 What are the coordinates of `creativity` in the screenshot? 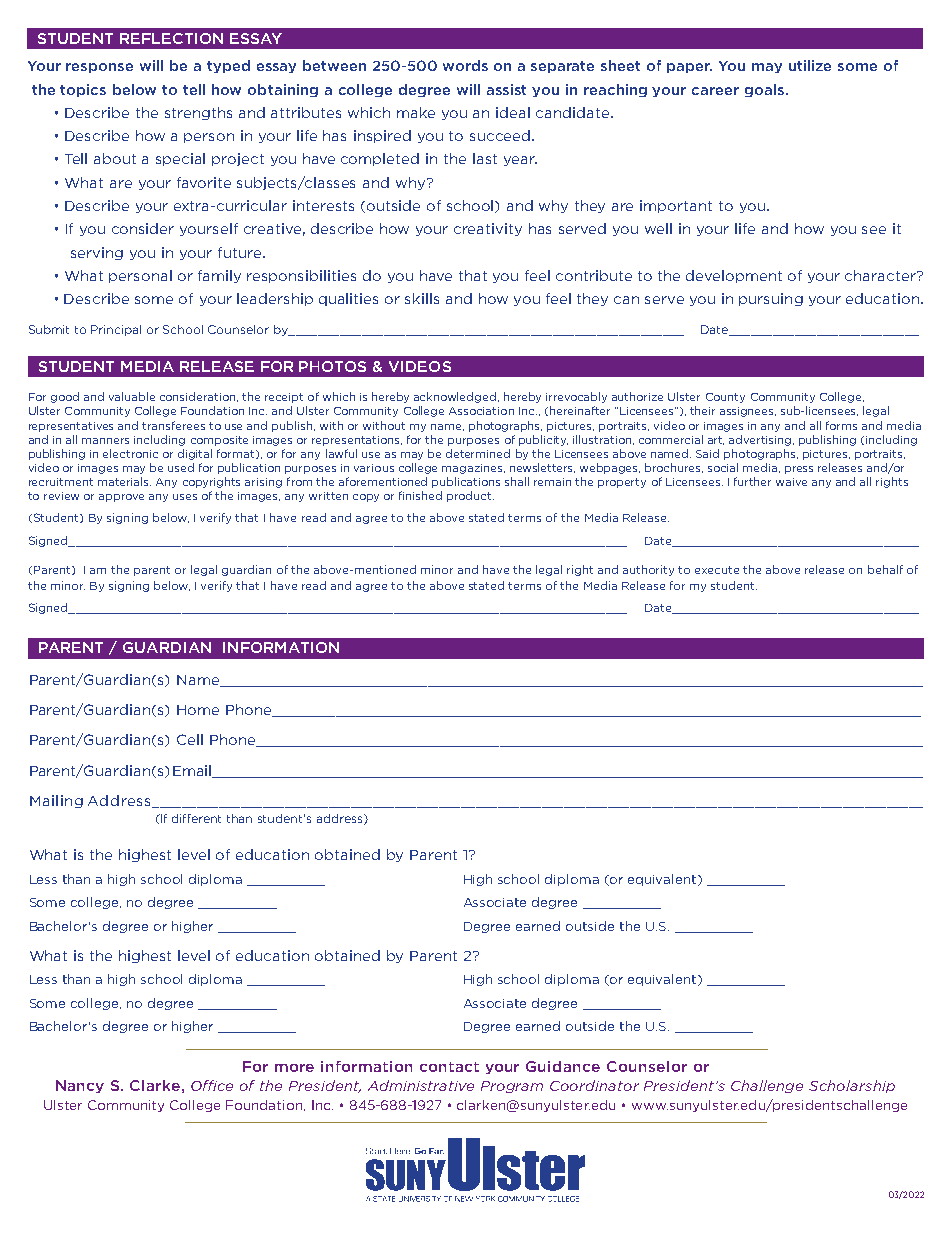 It's located at (488, 229).
